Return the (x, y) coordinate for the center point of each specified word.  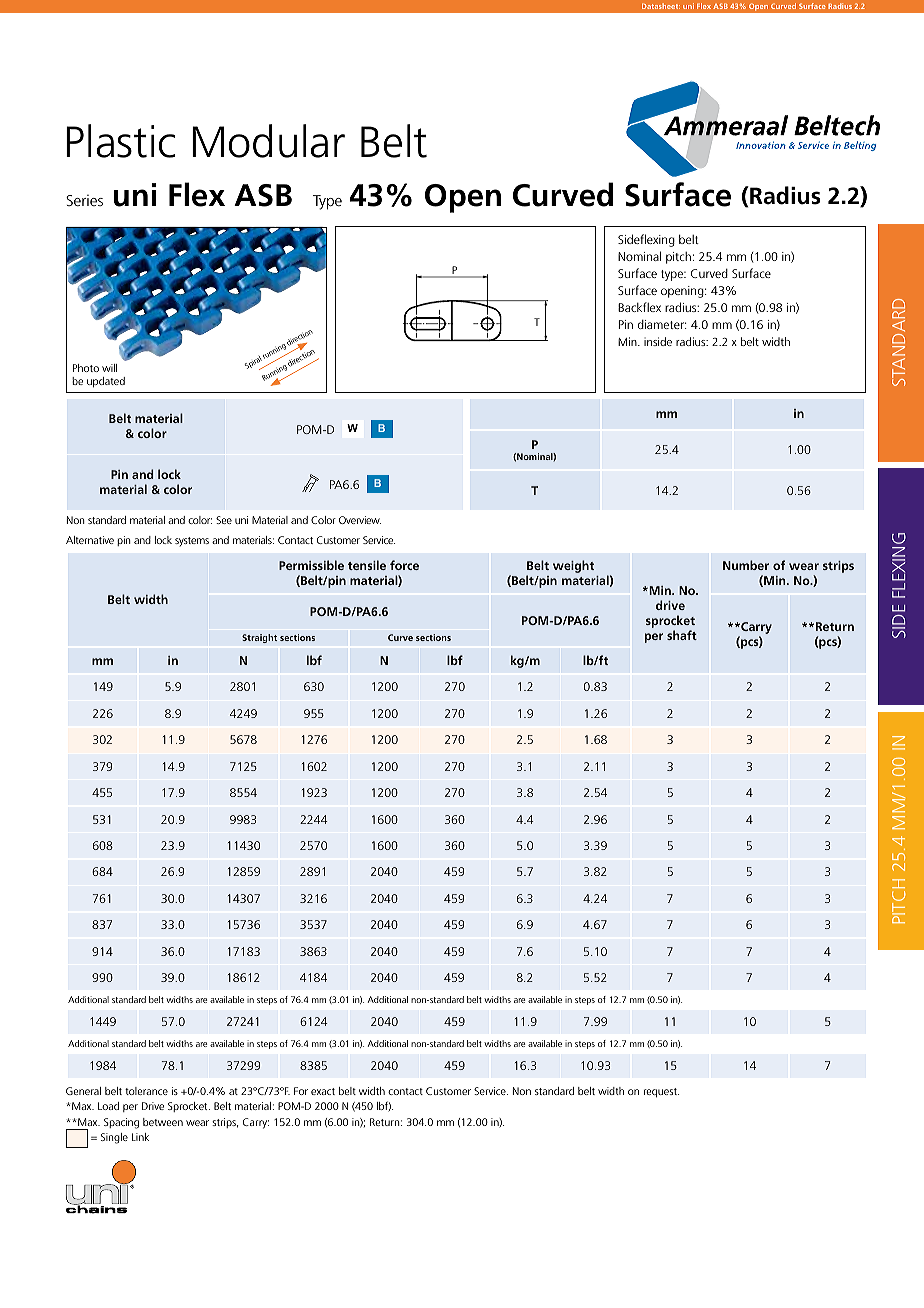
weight (573, 566)
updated (106, 382)
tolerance (146, 1091)
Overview (360, 520)
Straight (260, 638)
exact (323, 1091)
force (404, 565)
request (661, 1093)
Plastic (120, 141)
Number (746, 565)
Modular (268, 141)
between (163, 1122)
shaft (682, 635)
